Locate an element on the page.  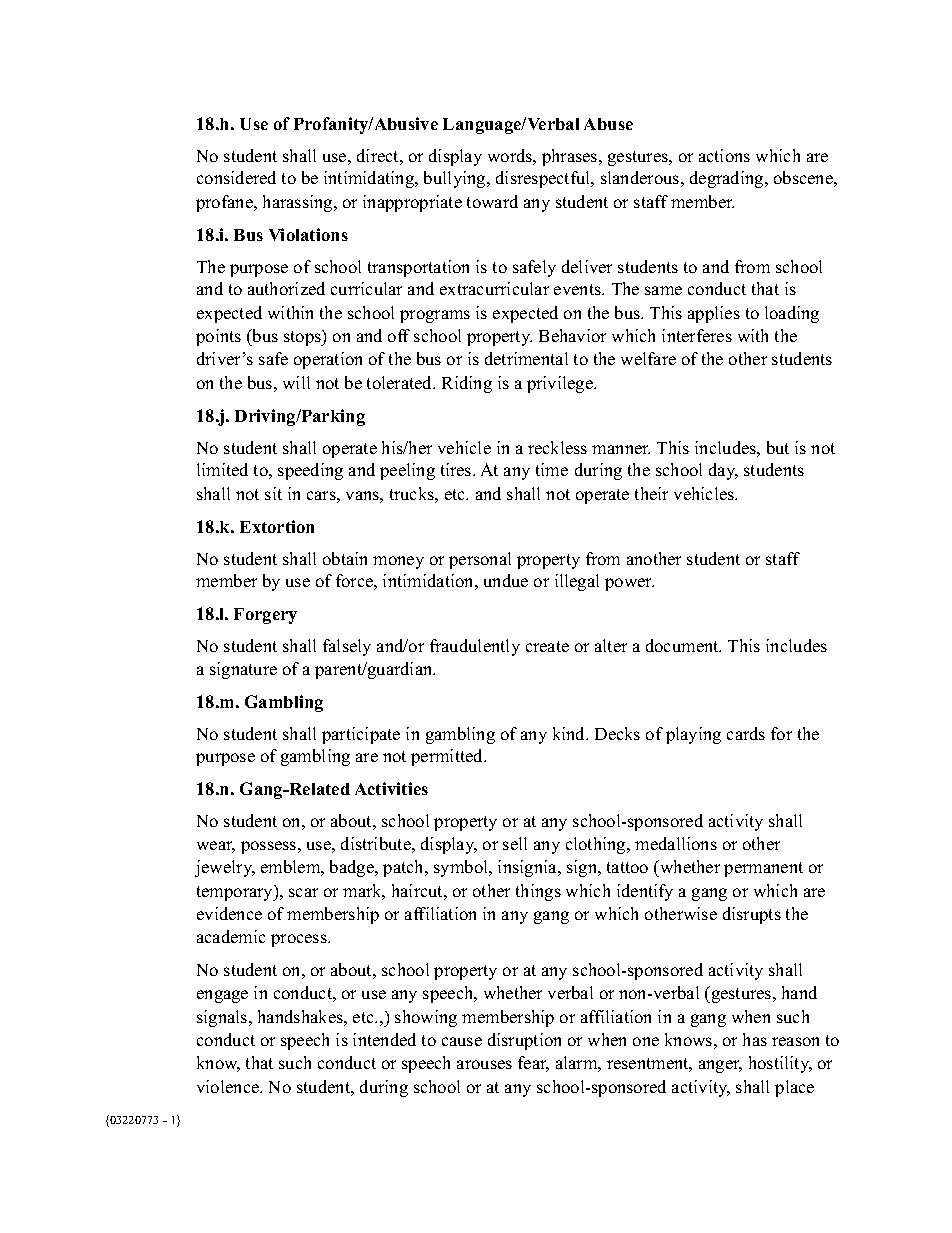
arouses is located at coordinates (484, 1064).
